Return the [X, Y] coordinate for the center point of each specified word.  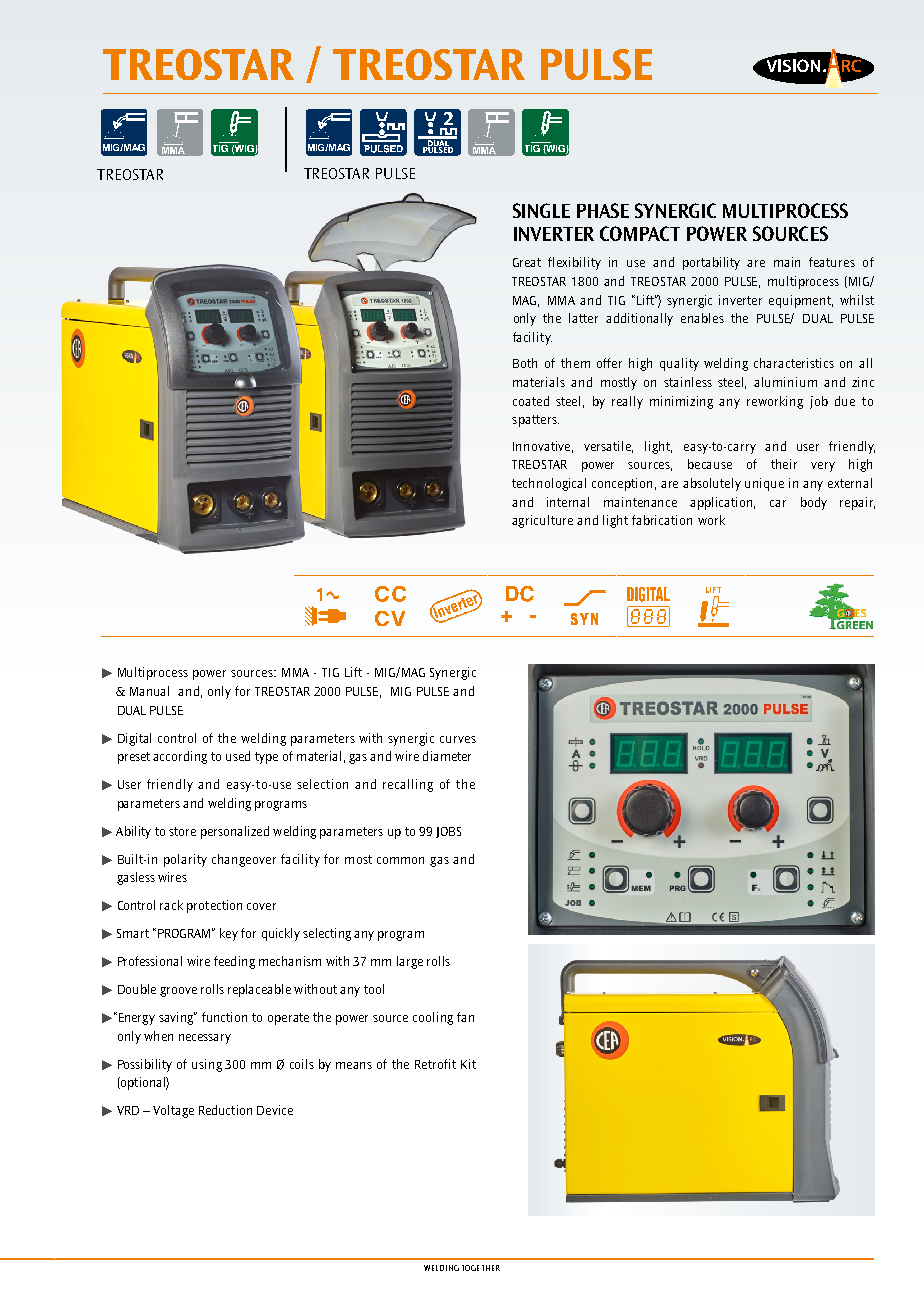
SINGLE [541, 210]
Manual [149, 691]
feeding [234, 962]
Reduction [225, 1110]
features [832, 262]
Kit [468, 1064]
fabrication [662, 520]
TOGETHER [481, 1268]
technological [549, 484]
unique [764, 484]
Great [527, 262]
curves [458, 739]
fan [465, 1017]
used [238, 756]
